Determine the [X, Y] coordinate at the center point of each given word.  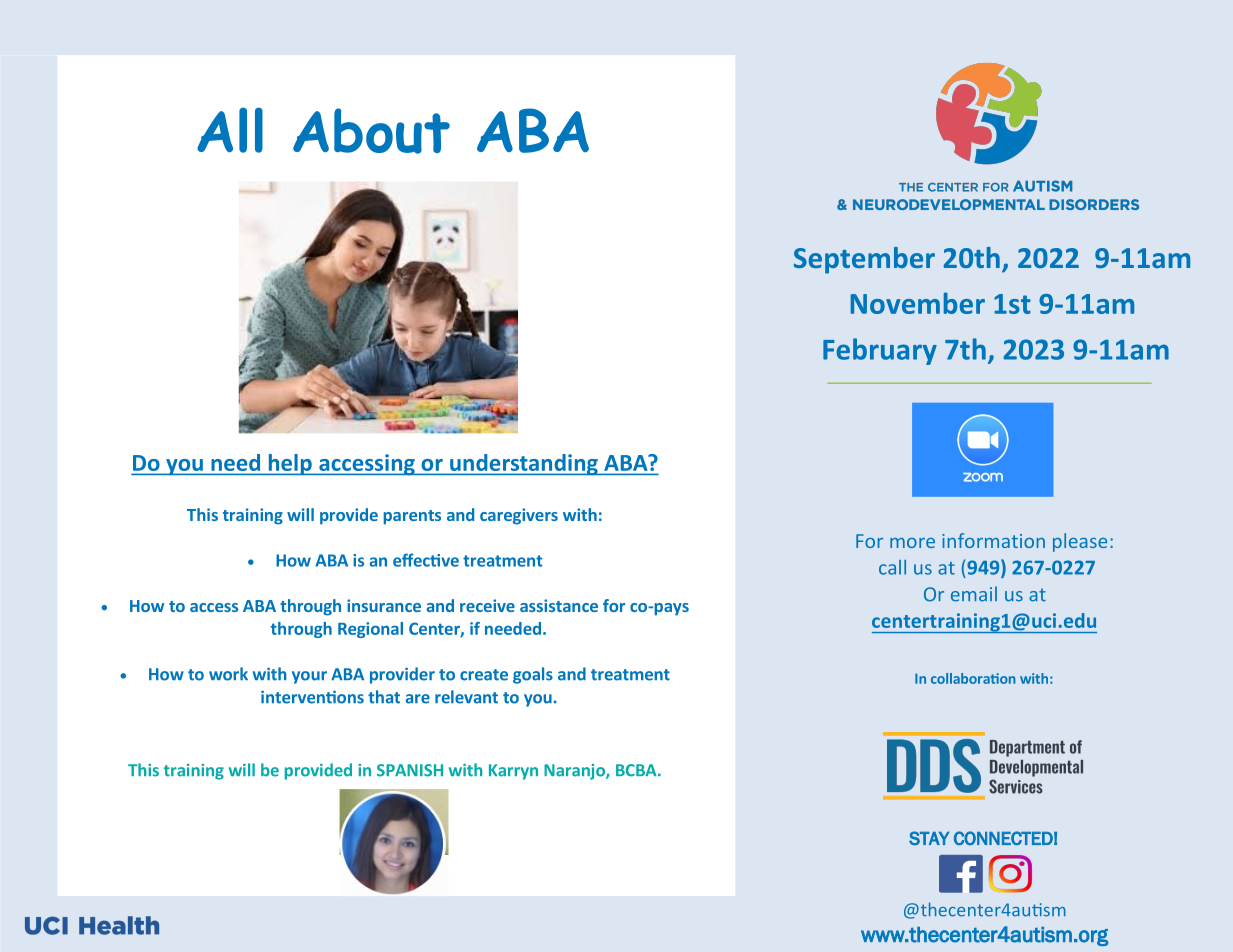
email [974, 594]
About [371, 131]
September [864, 260]
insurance [384, 605]
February [880, 351]
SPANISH [410, 770]
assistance [559, 605]
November [918, 303]
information [993, 540]
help [290, 465]
